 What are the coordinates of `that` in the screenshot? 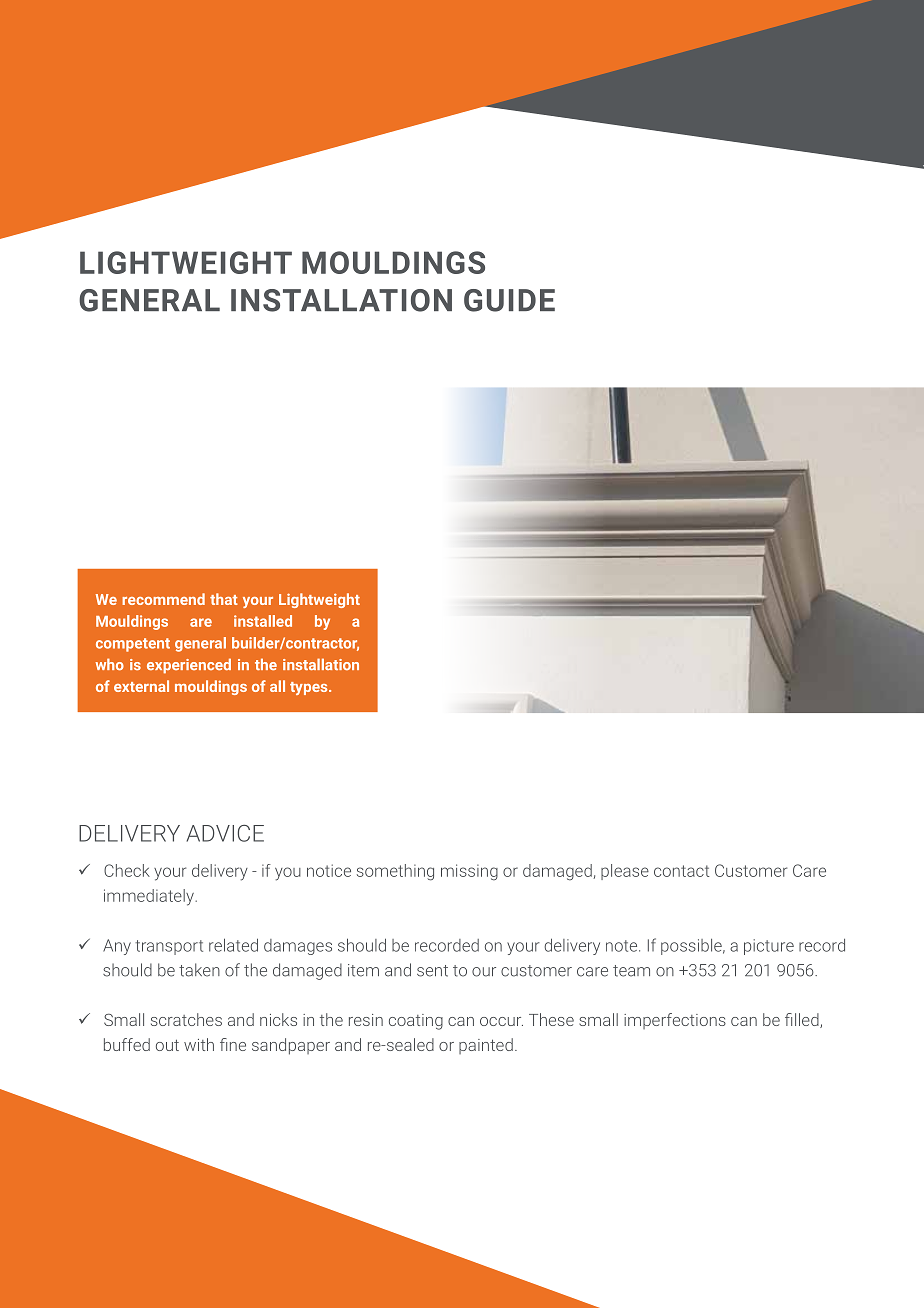 It's located at (224, 599).
